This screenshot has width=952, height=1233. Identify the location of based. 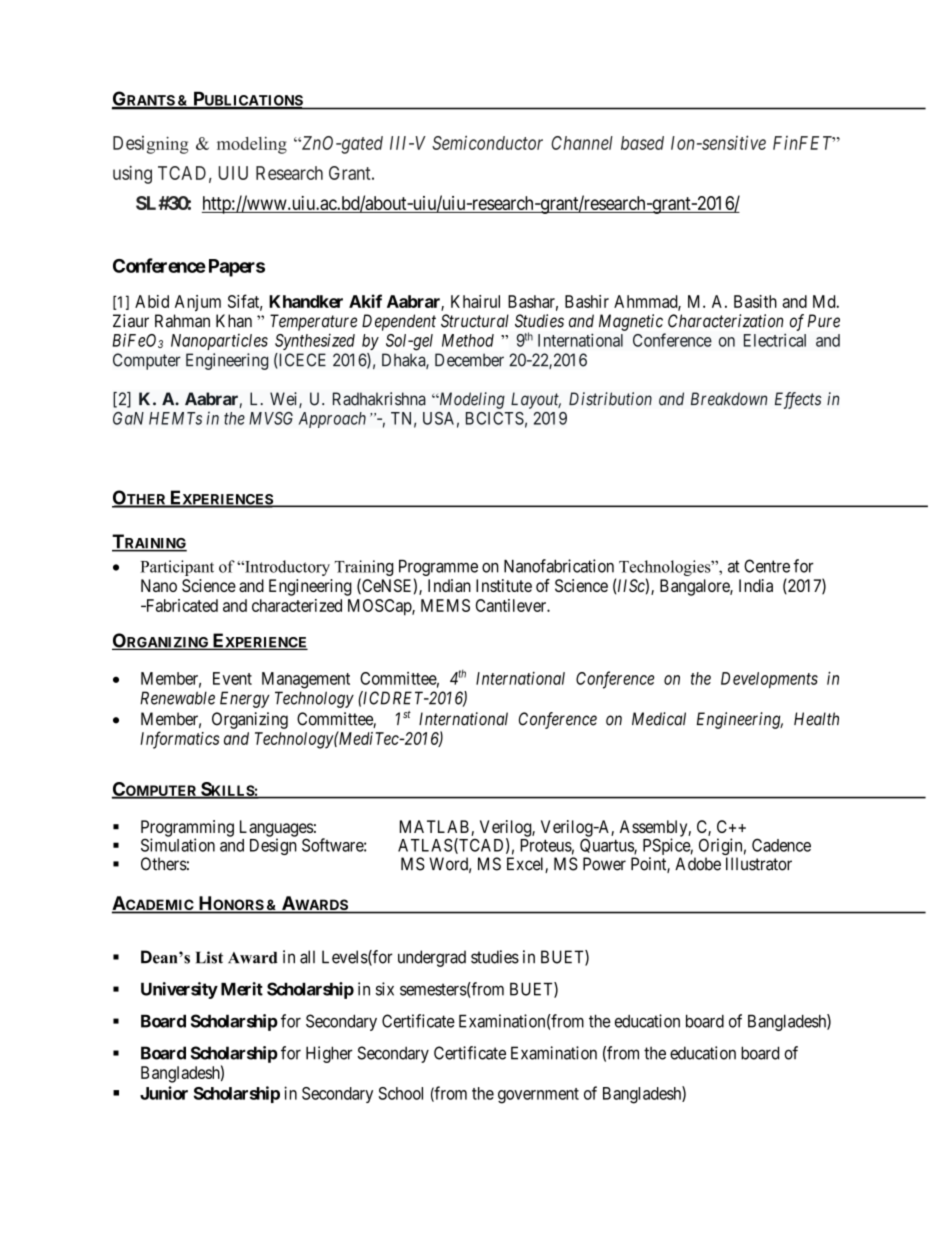
(642, 143).
